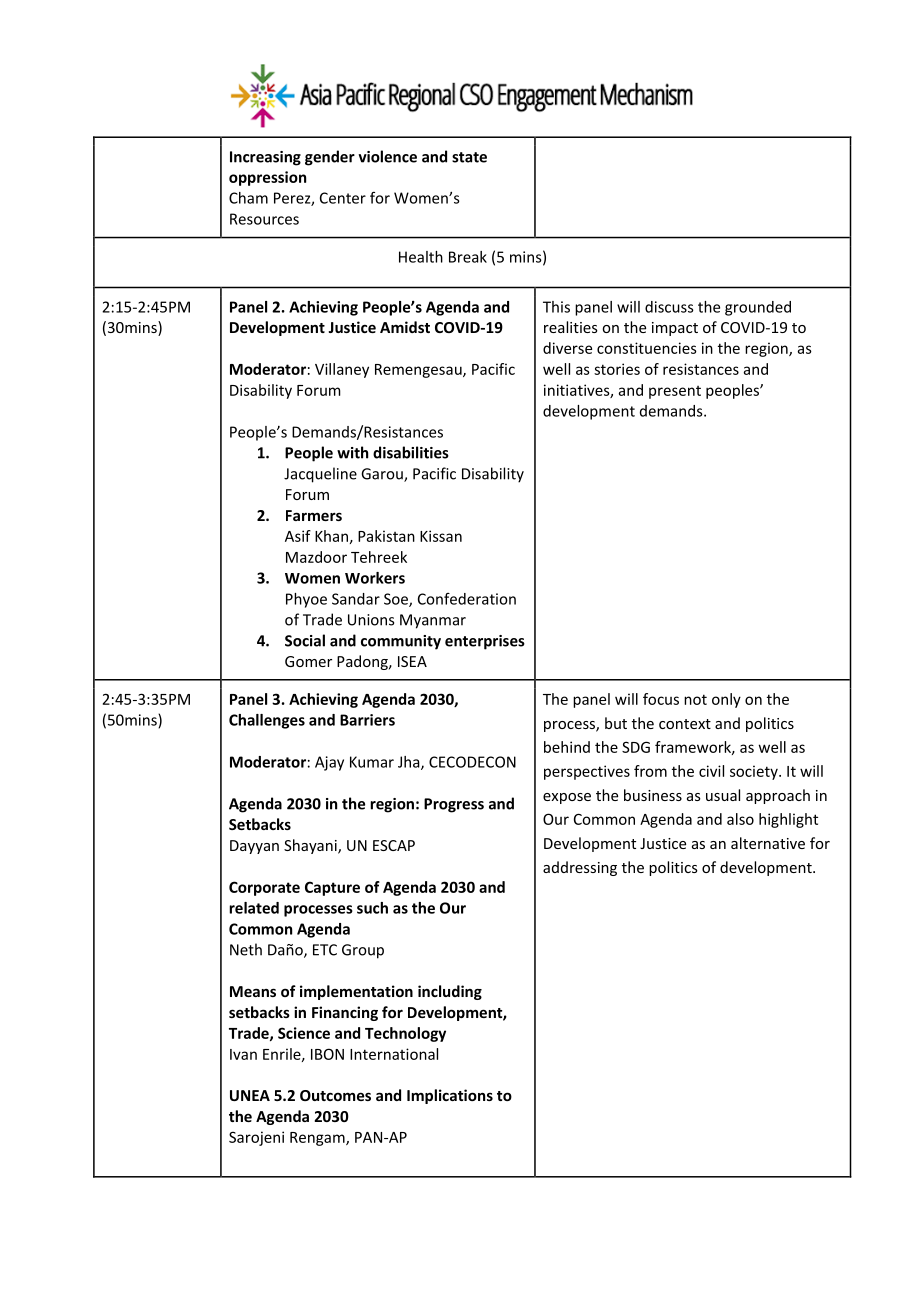 The height and width of the page is (1308, 924). I want to click on Implications, so click(450, 1096).
